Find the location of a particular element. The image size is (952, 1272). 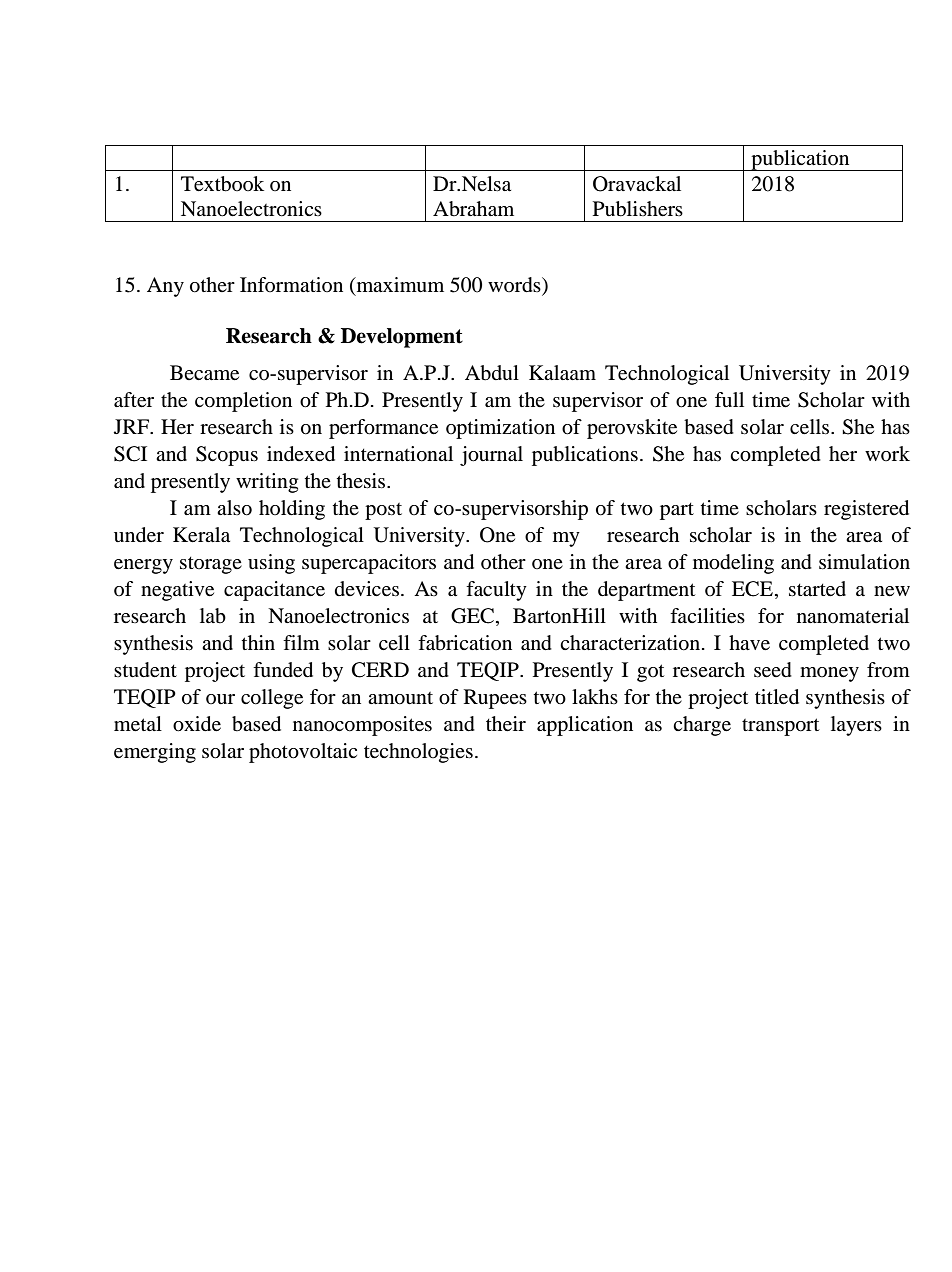

work is located at coordinates (887, 453).
